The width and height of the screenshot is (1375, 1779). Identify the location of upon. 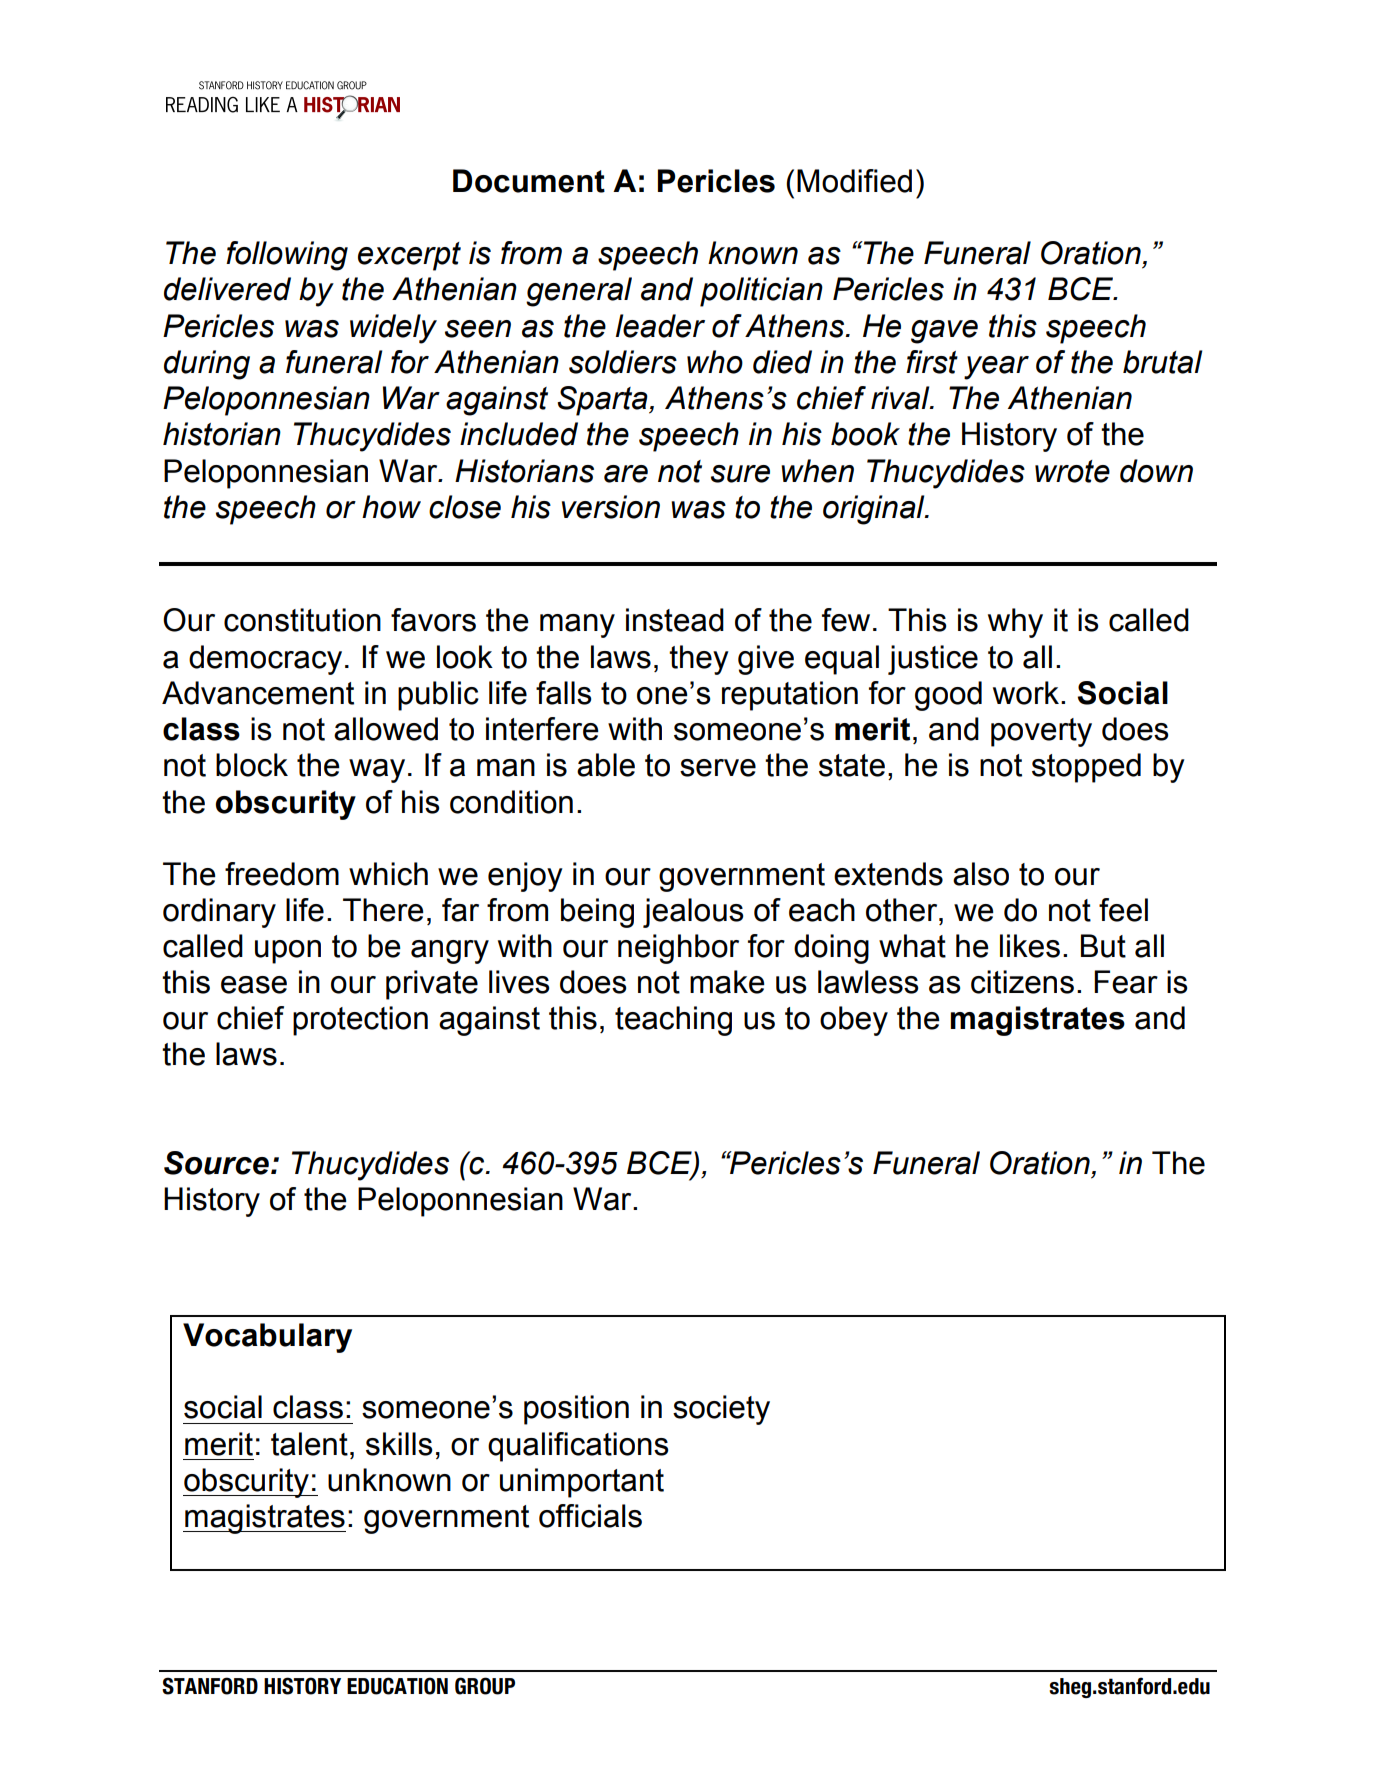
(288, 952).
